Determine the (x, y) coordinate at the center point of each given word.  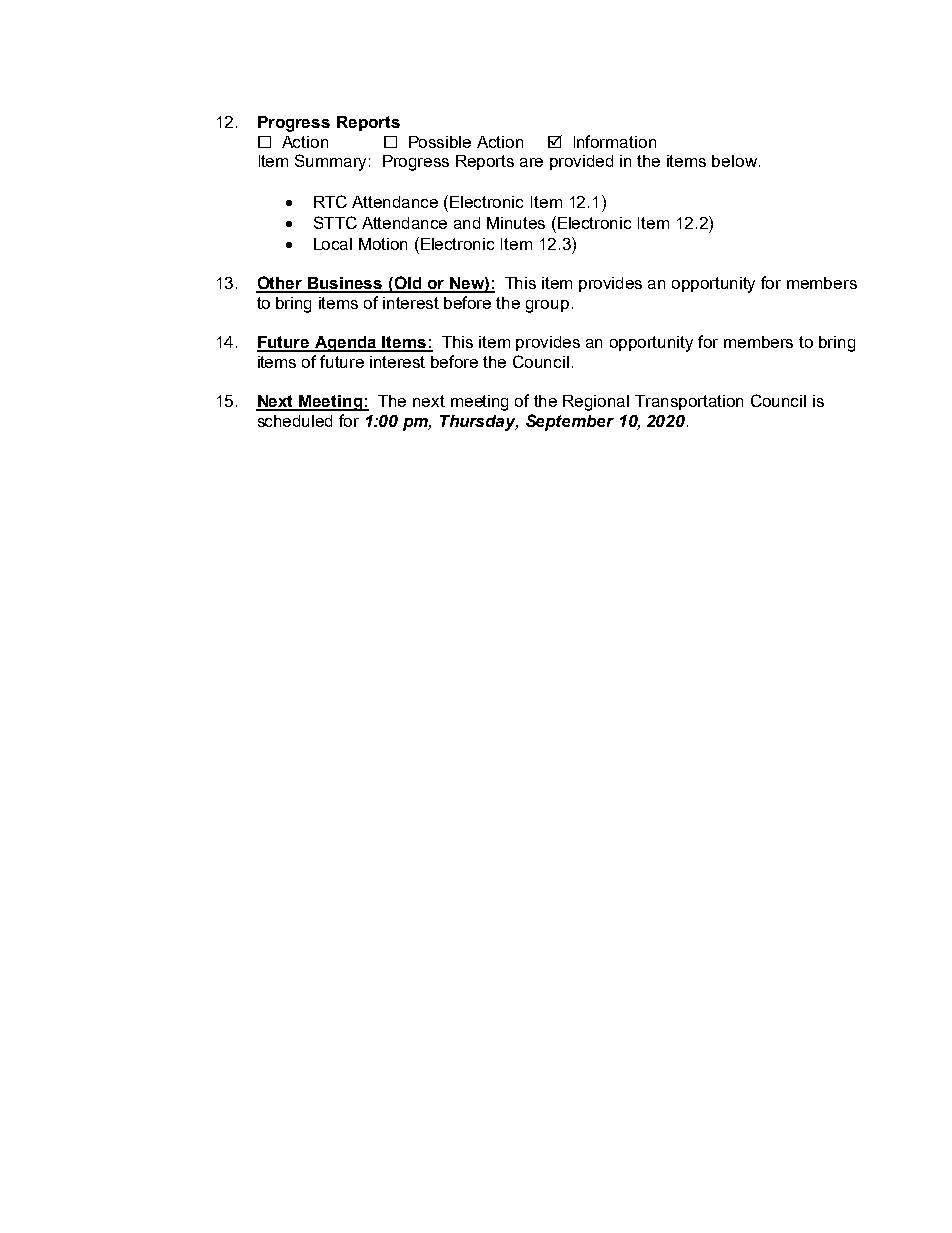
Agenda (345, 344)
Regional (596, 403)
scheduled (295, 421)
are (531, 162)
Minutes (516, 223)
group (547, 306)
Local (333, 244)
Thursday (479, 423)
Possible (440, 142)
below (734, 161)
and (467, 223)
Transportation (689, 402)
